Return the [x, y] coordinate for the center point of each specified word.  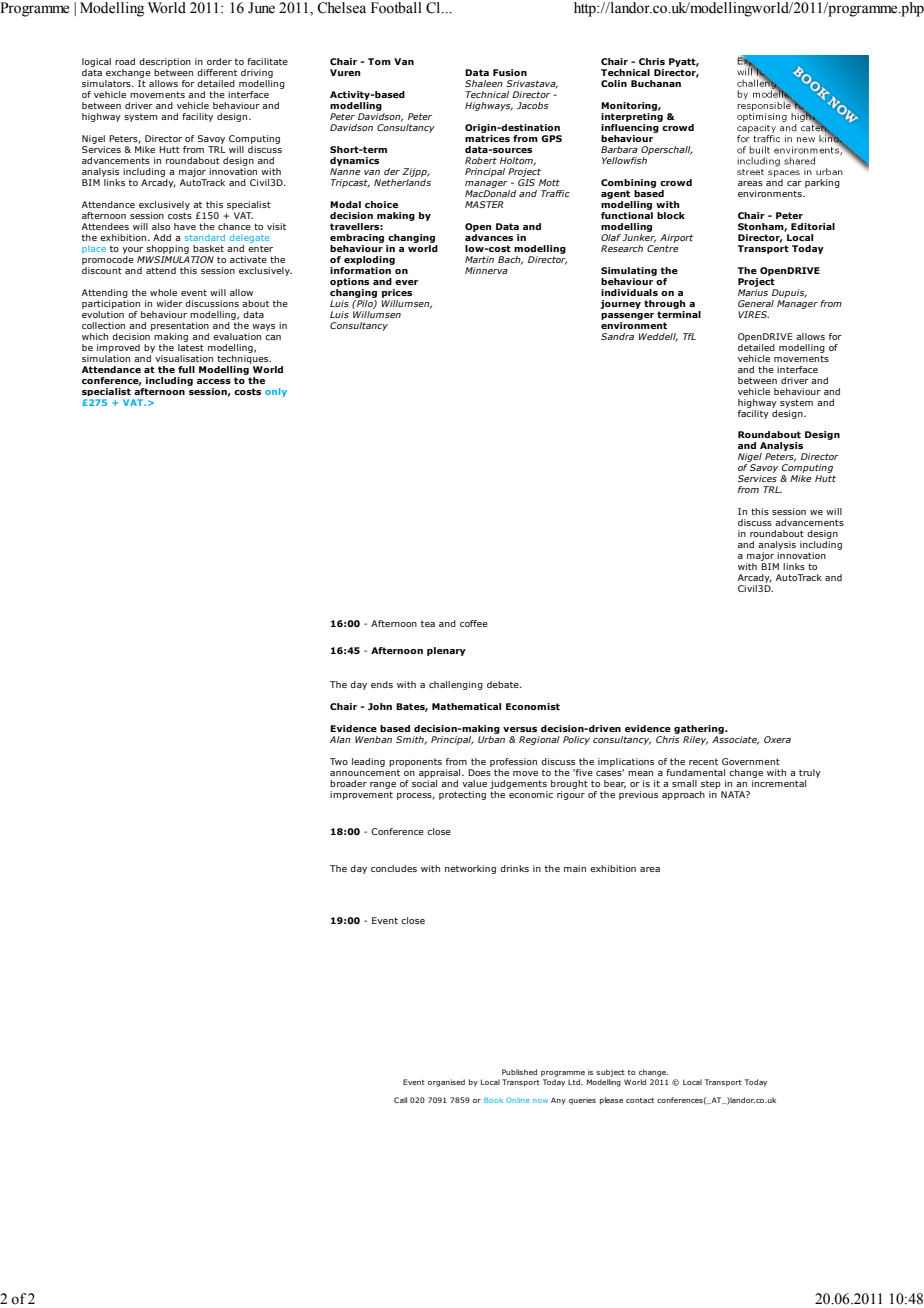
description [165, 64]
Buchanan [656, 83]
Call [400, 1100]
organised [446, 1083]
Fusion [510, 72]
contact [640, 1100]
